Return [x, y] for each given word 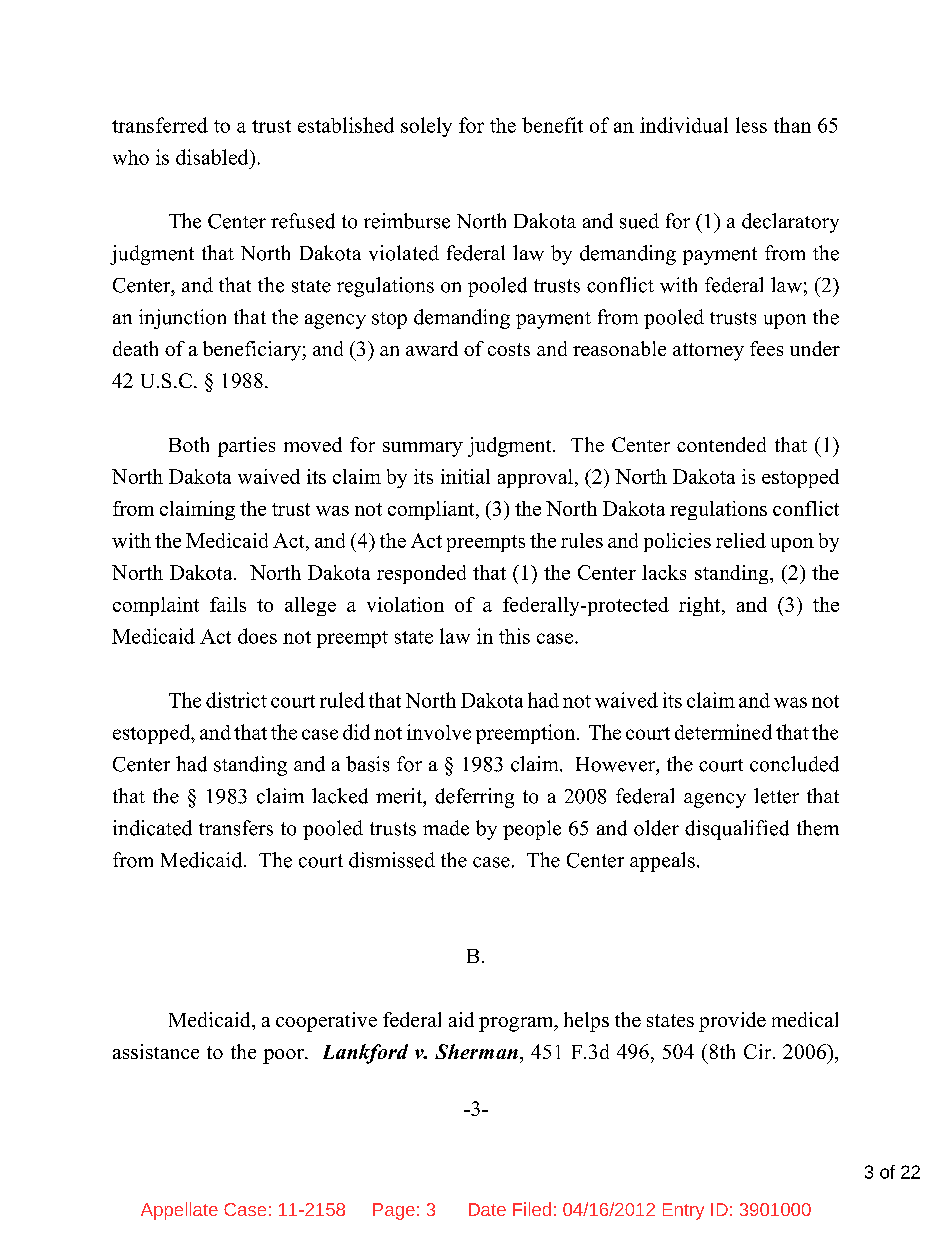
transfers [236, 828]
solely [426, 127]
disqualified [737, 830]
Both [189, 444]
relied [741, 540]
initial [465, 476]
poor [284, 1056]
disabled [213, 157]
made [446, 828]
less [751, 125]
